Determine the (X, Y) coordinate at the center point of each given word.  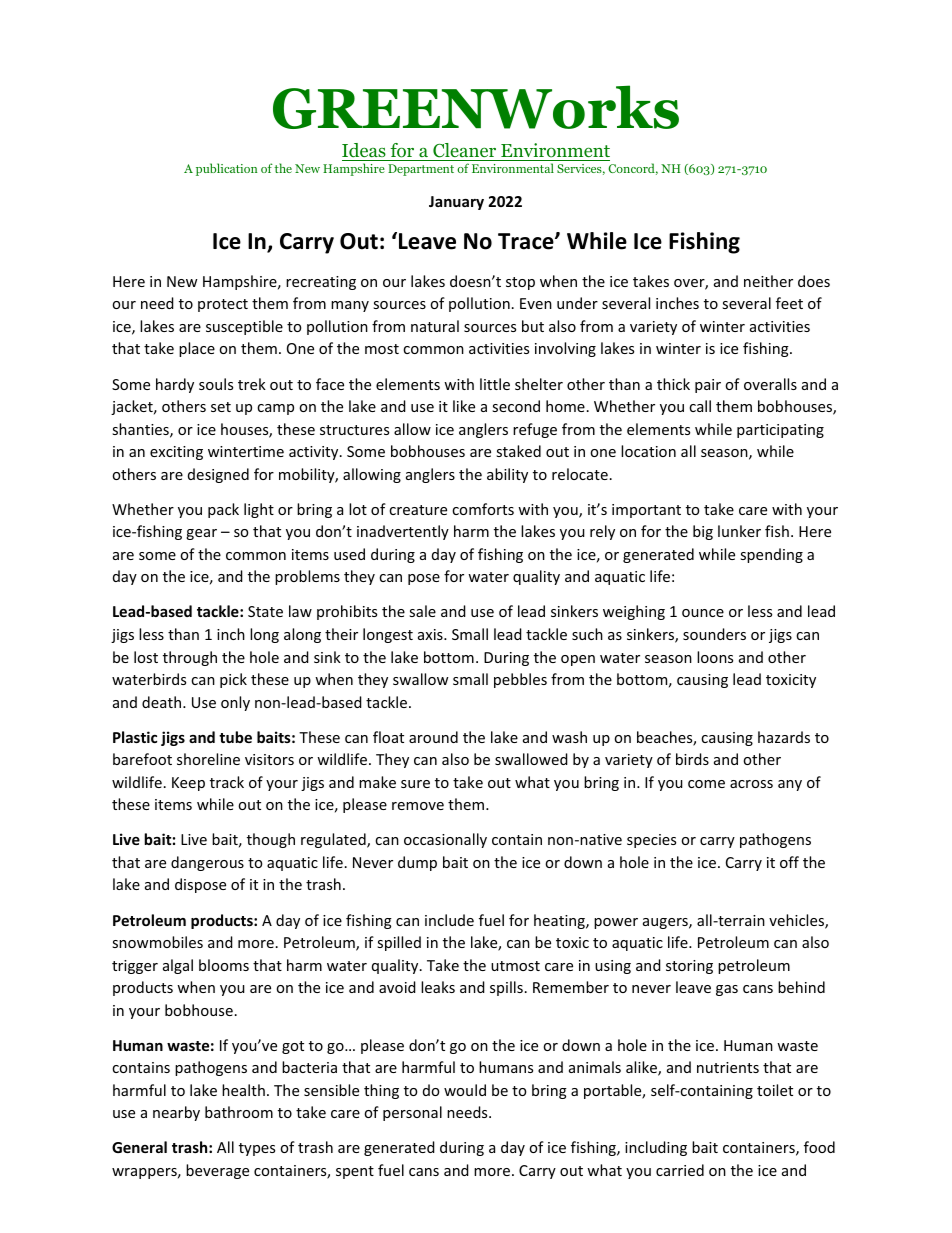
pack (223, 510)
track (227, 782)
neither (768, 281)
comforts (483, 509)
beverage (217, 1171)
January (456, 203)
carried (680, 1170)
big (703, 532)
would (465, 1090)
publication (227, 169)
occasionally (445, 840)
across (751, 784)
